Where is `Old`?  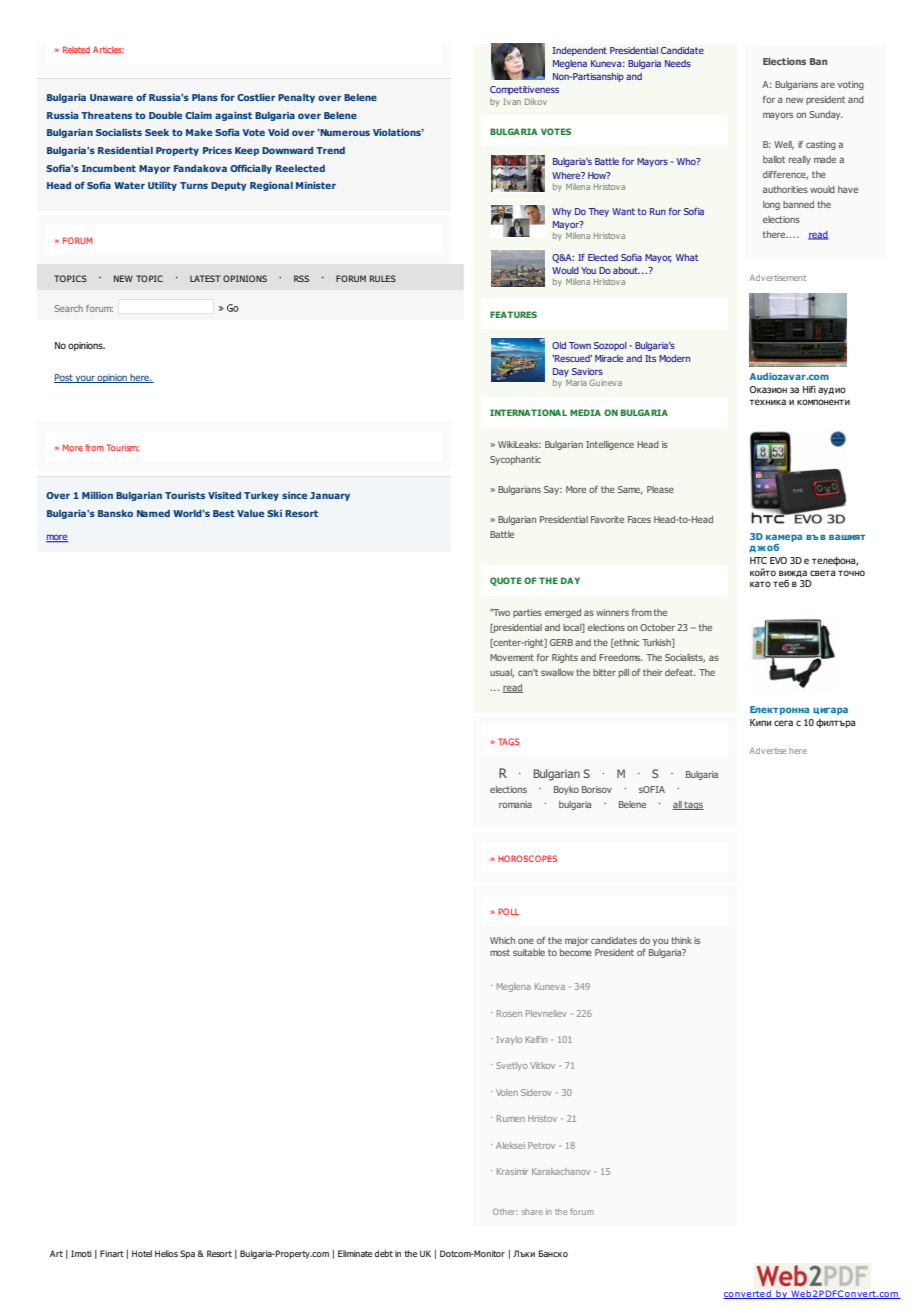
Old is located at coordinates (559, 345).
